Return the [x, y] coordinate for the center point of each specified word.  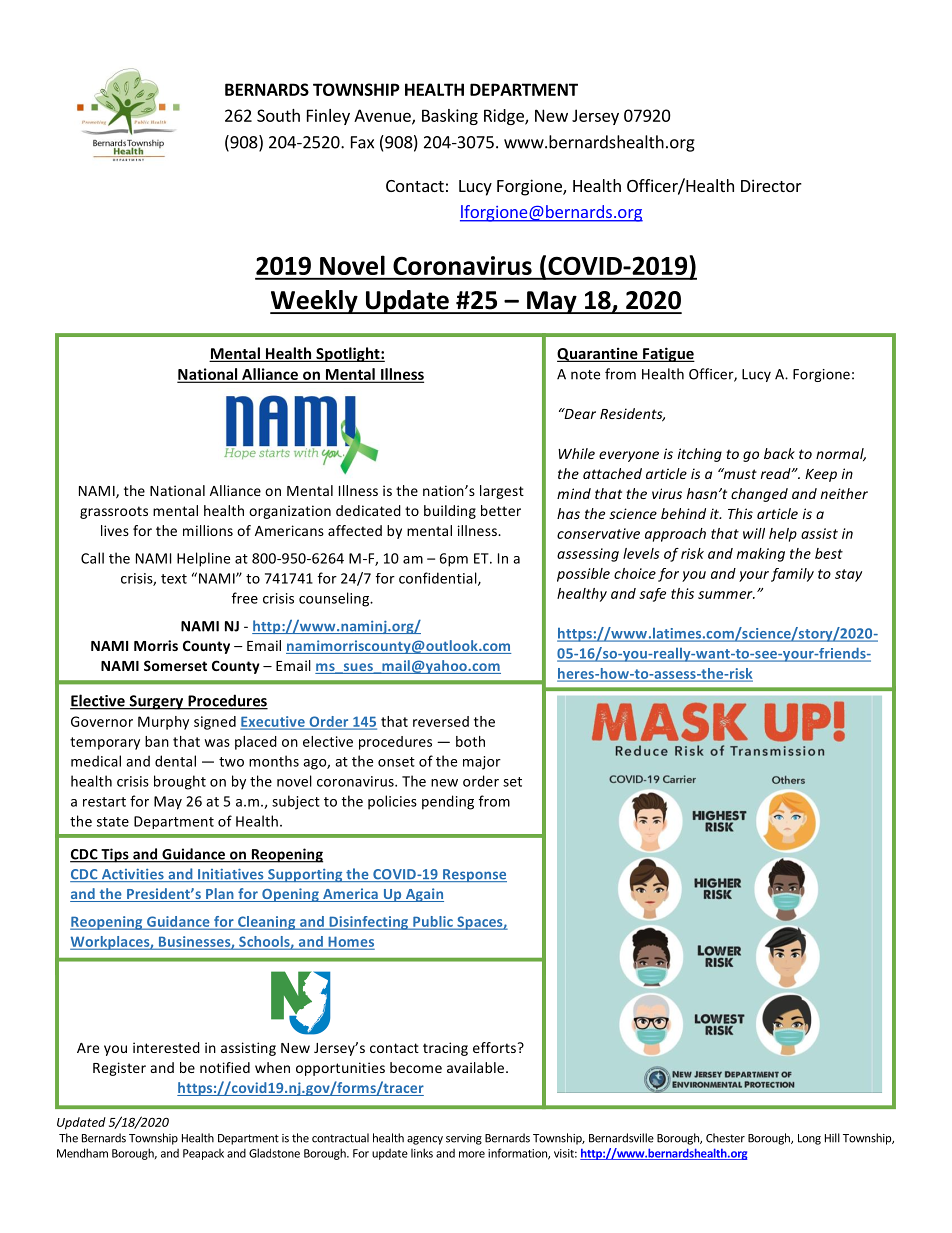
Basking [450, 117]
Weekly [315, 302]
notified [225, 1067]
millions [208, 530]
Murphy [163, 723]
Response [474, 875]
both [470, 741]
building [450, 512]
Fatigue [668, 354]
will [754, 533]
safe [652, 595]
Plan [220, 895]
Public [433, 922]
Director [771, 185]
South [278, 115]
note [585, 375]
